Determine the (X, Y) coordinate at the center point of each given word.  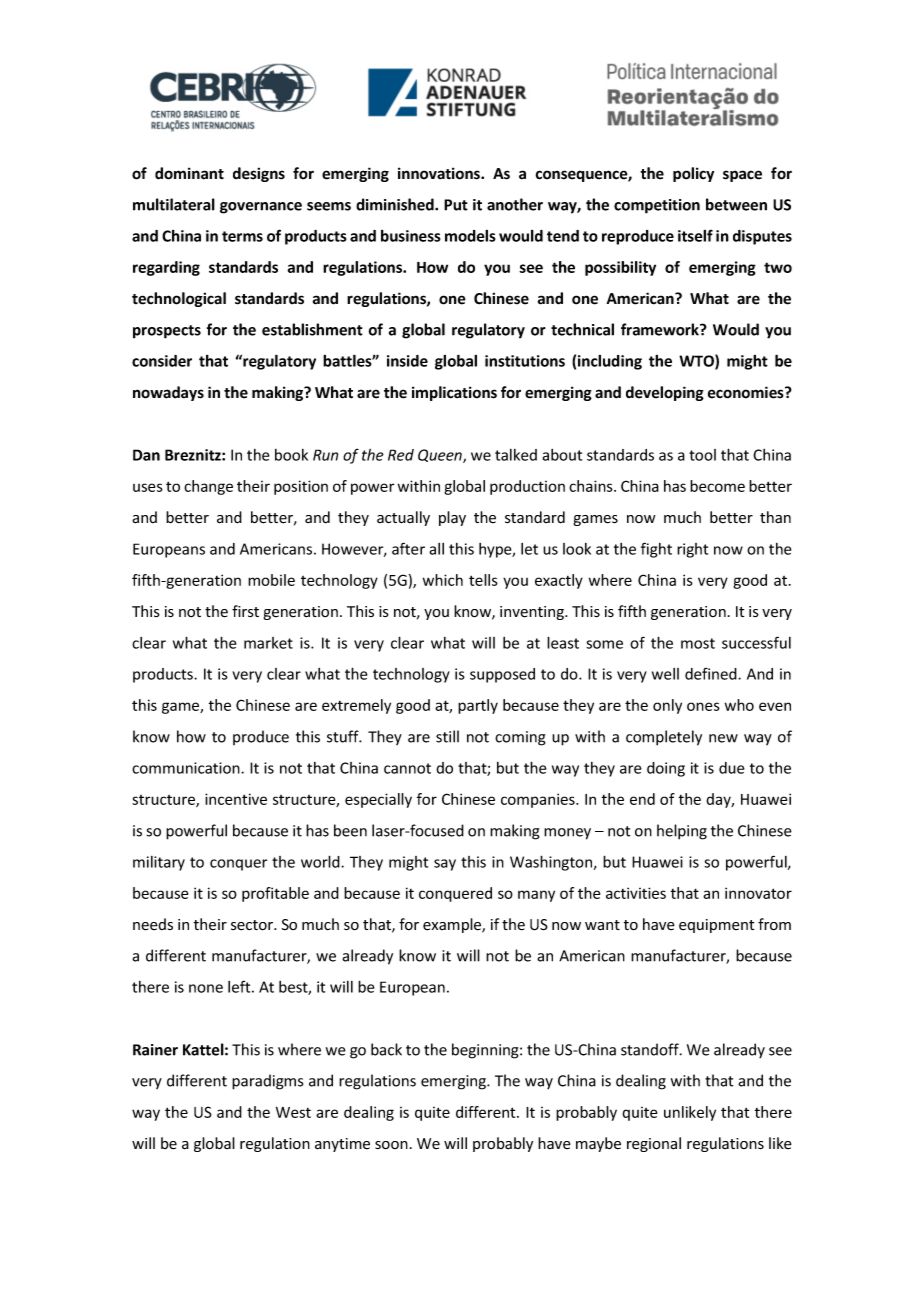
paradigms (267, 1082)
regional (654, 1144)
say (445, 865)
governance (261, 208)
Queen (441, 456)
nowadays (168, 393)
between (736, 204)
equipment (716, 926)
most (698, 643)
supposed (502, 675)
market (268, 643)
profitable (275, 894)
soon (391, 1145)
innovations (440, 173)
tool (702, 455)
